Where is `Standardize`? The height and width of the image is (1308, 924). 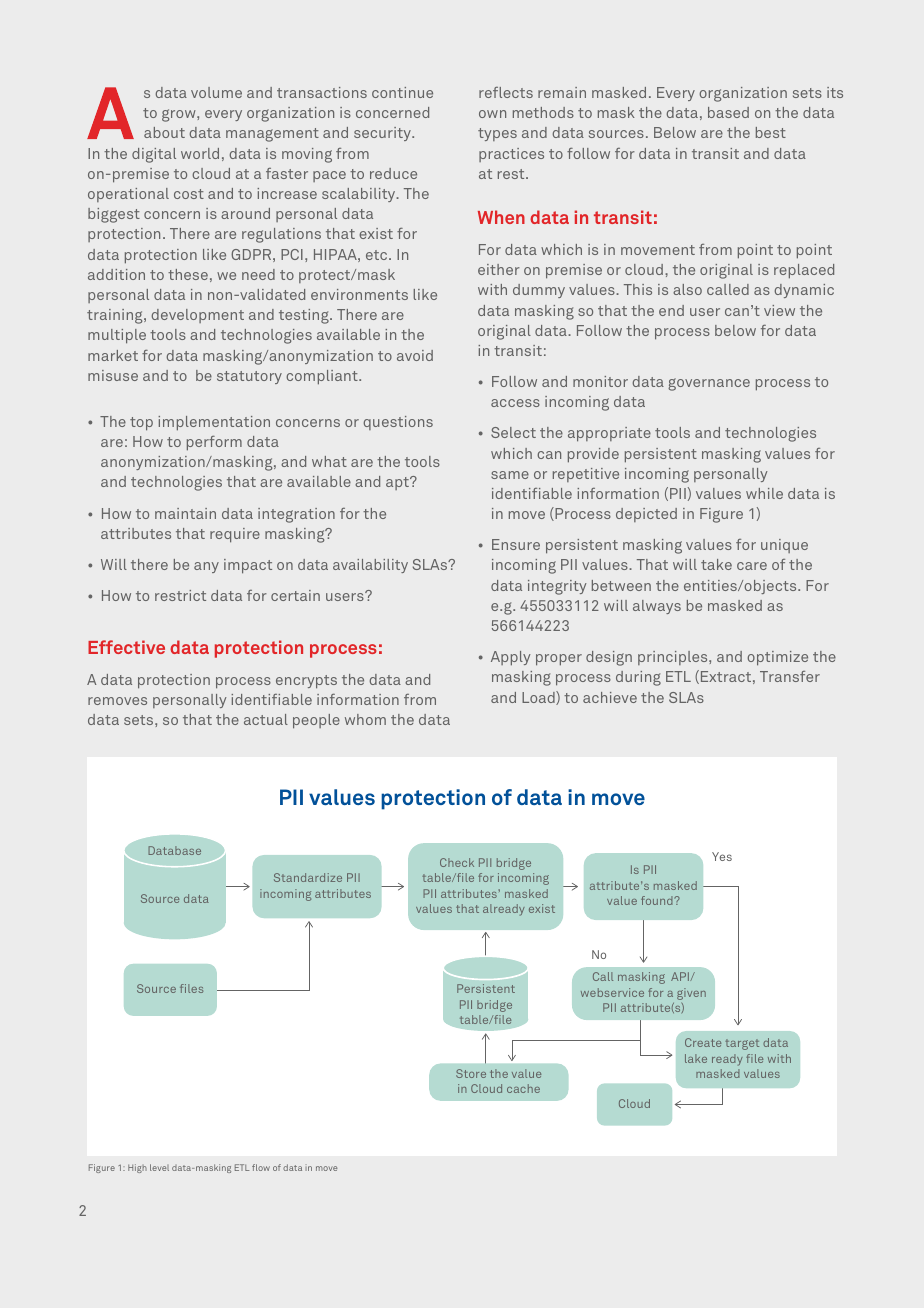 Standardize is located at coordinates (308, 877).
